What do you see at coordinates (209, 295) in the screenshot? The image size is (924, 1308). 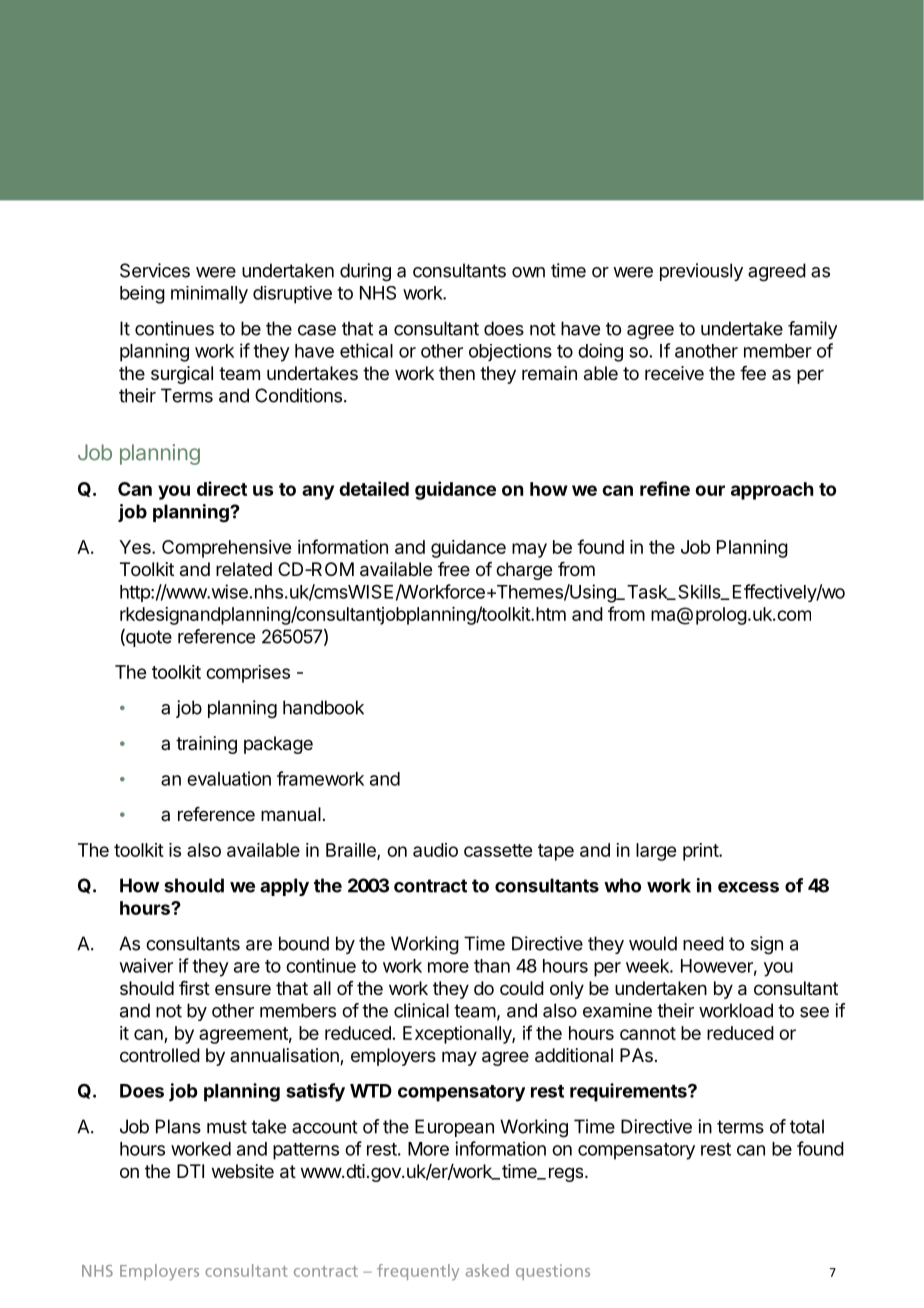 I see `minimally` at bounding box center [209, 295].
